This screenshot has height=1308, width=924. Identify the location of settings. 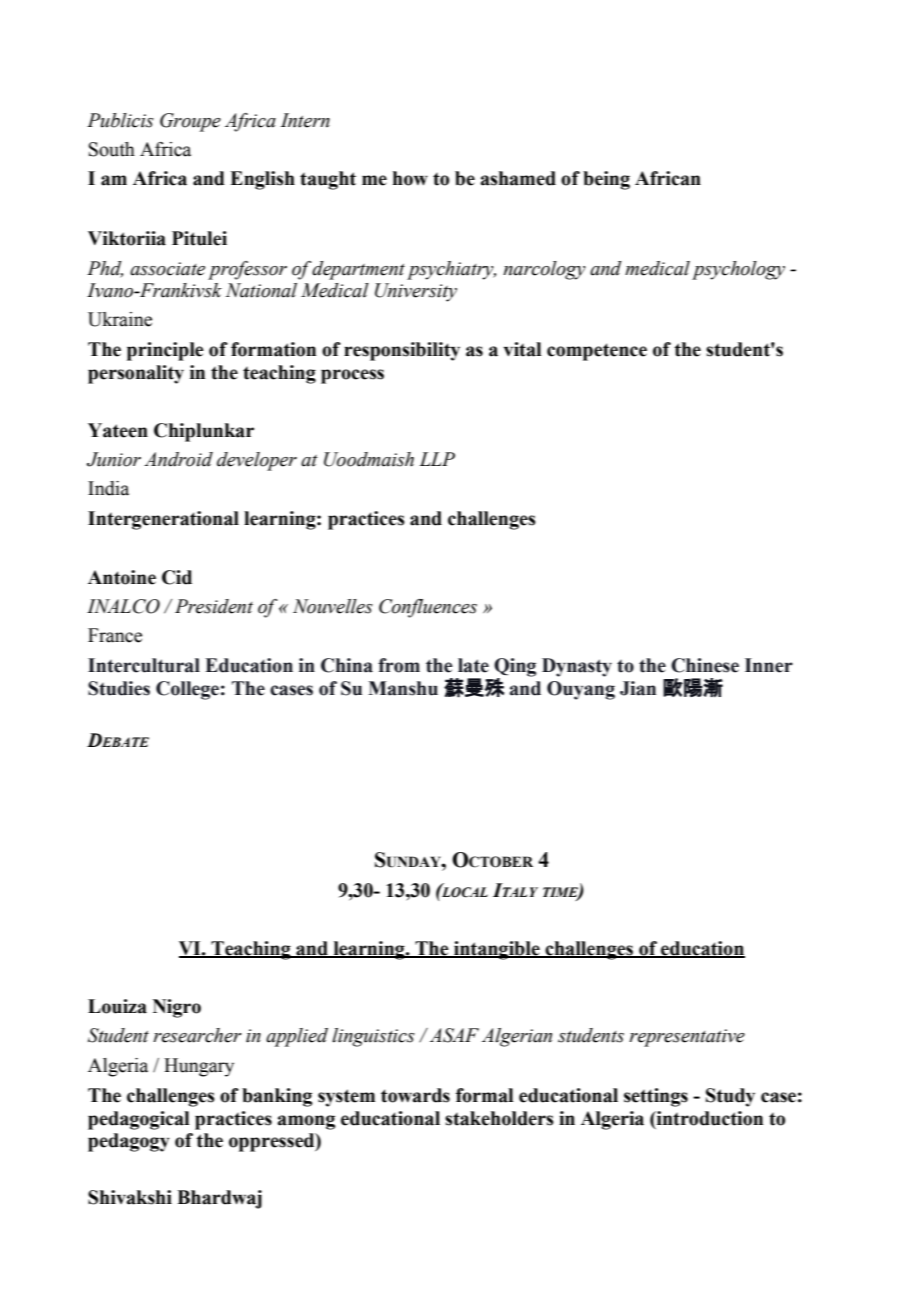
(656, 1097).
